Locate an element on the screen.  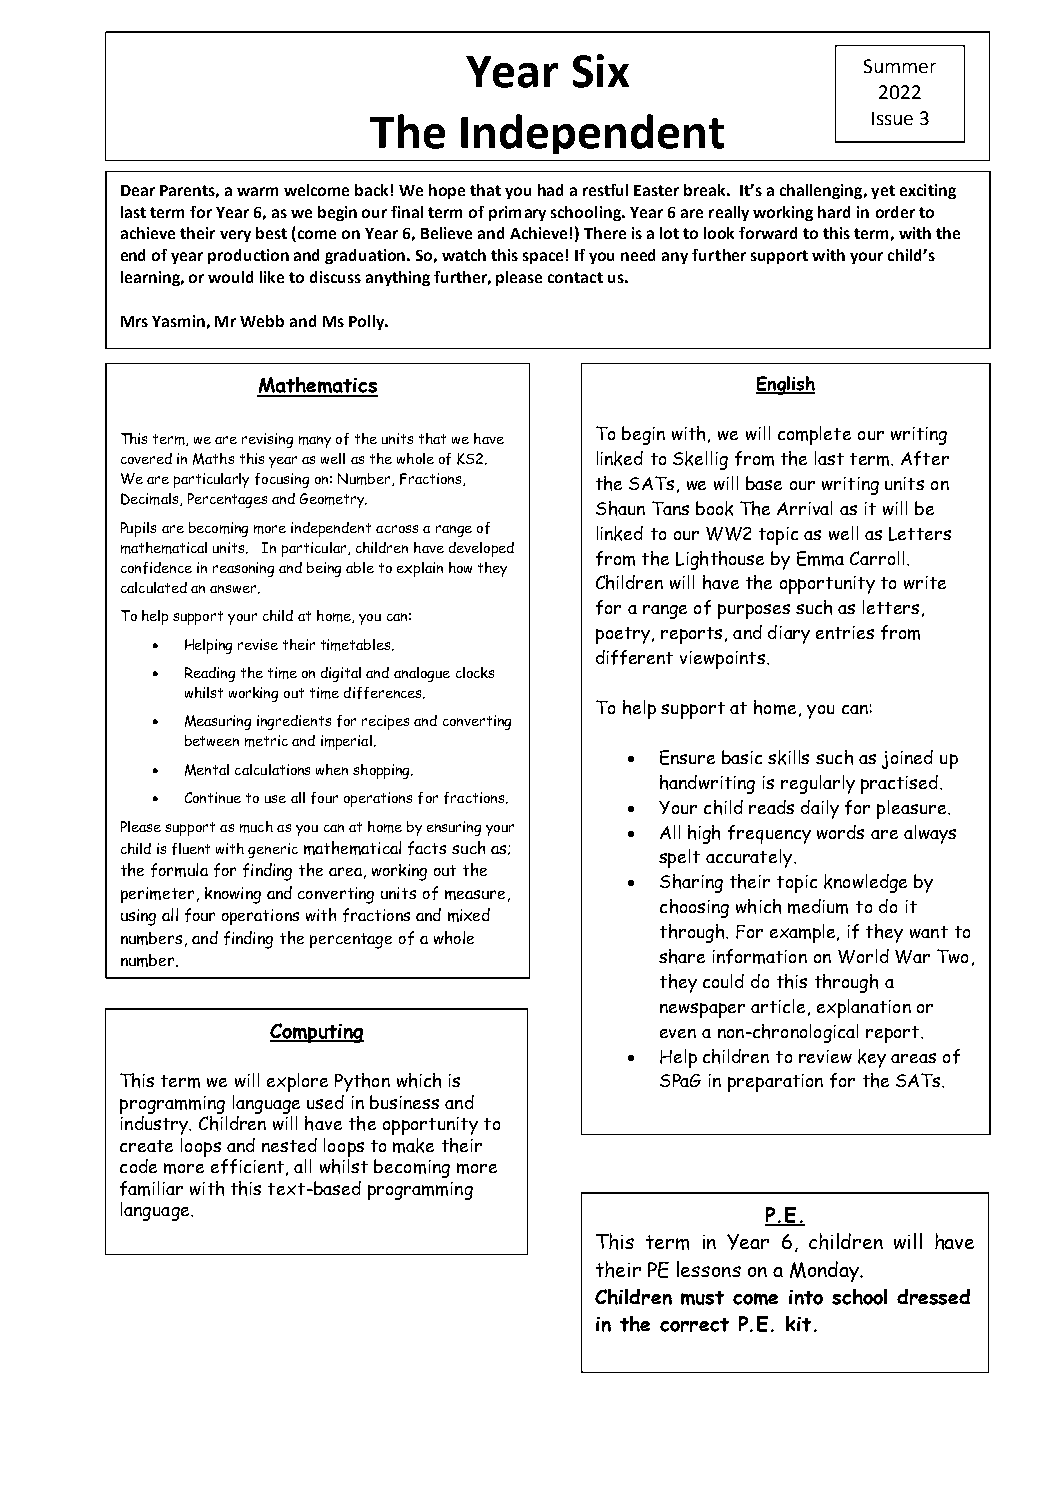
entries is located at coordinates (845, 632).
